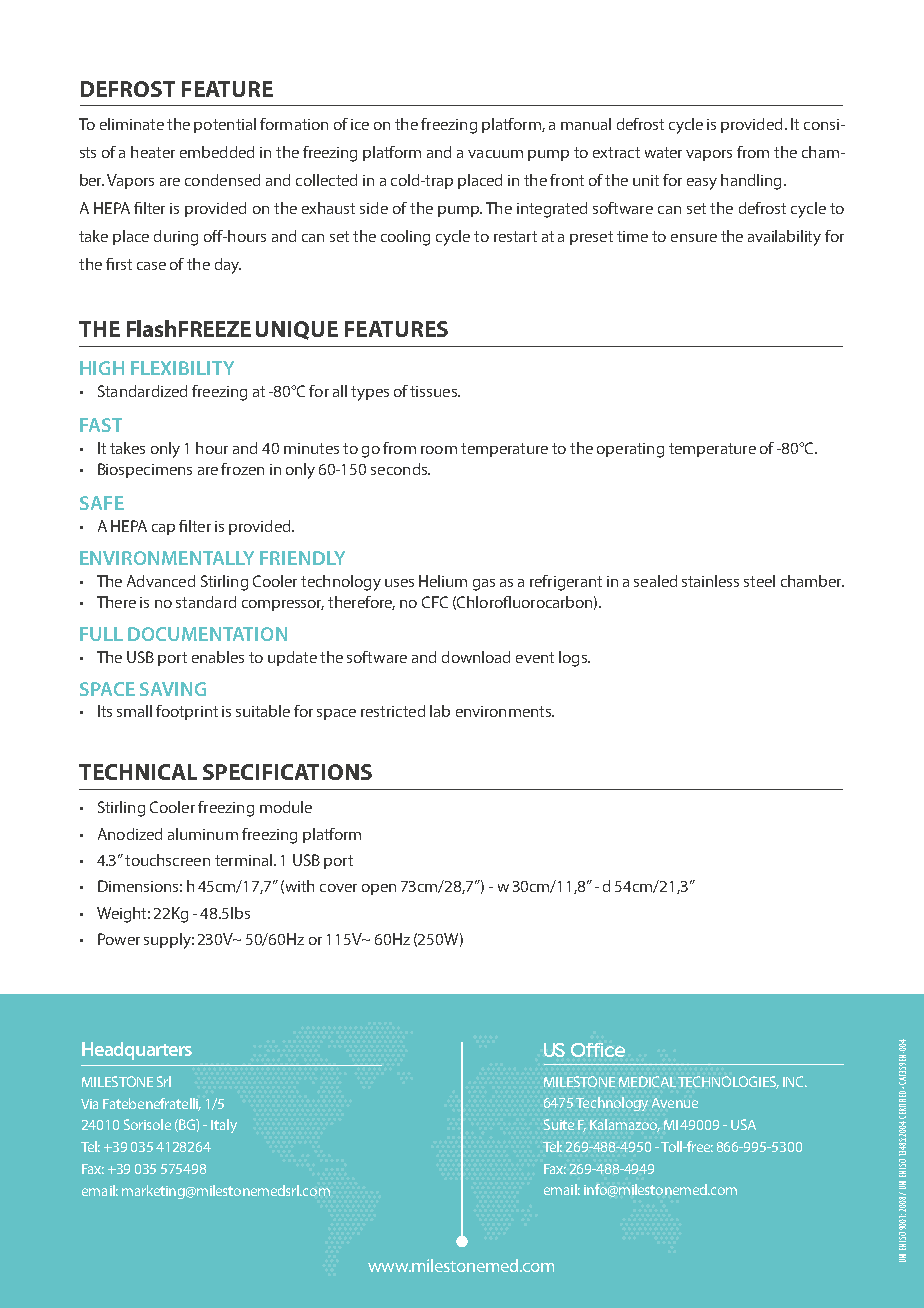 The width and height of the screenshot is (924, 1308). What do you see at coordinates (435, 602) in the screenshot?
I see `CFC` at bounding box center [435, 602].
